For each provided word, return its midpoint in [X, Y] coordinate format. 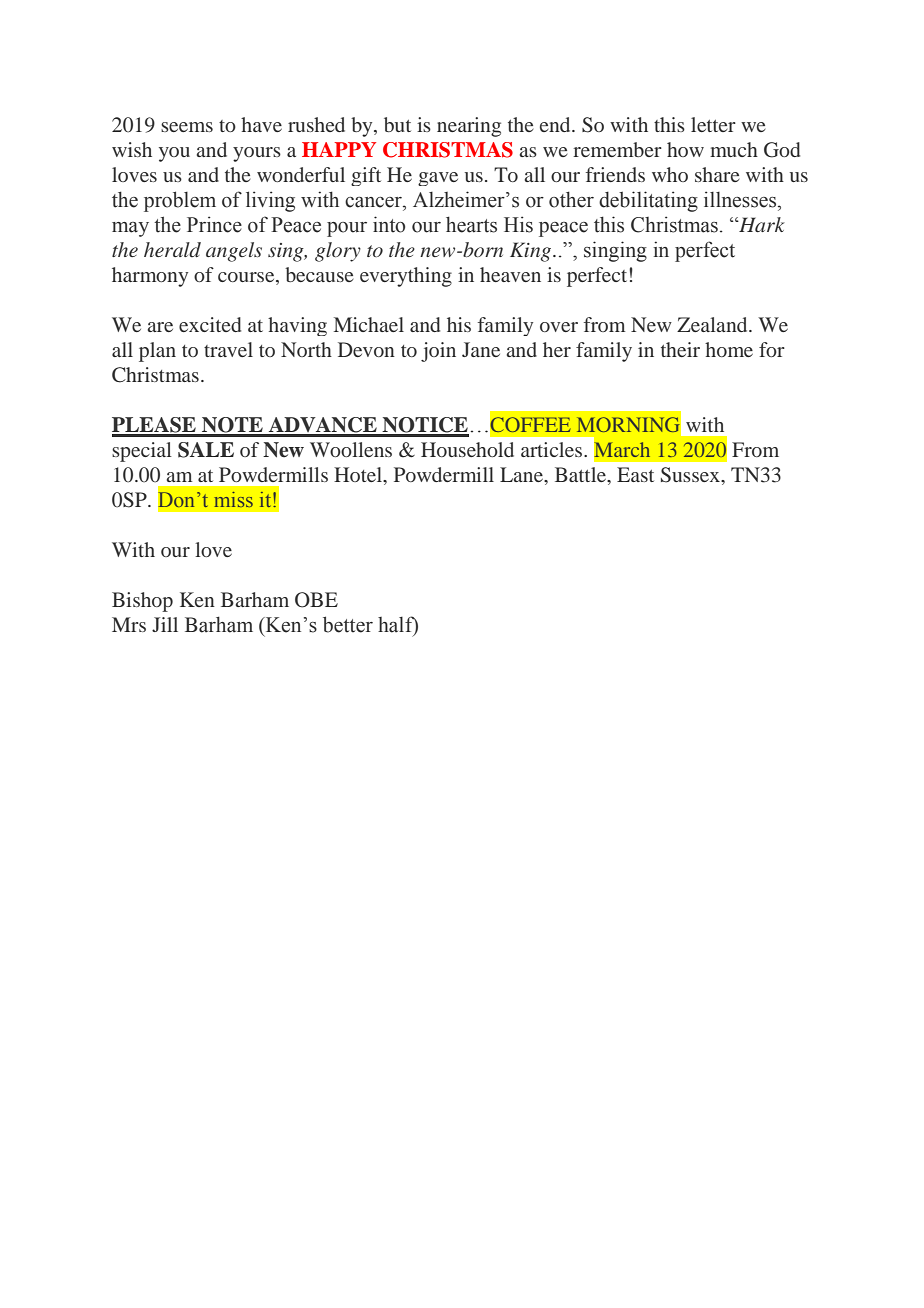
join [438, 352]
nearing [469, 127]
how [685, 149]
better [348, 624]
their [680, 349]
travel [228, 349]
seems [187, 127]
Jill [165, 624]
